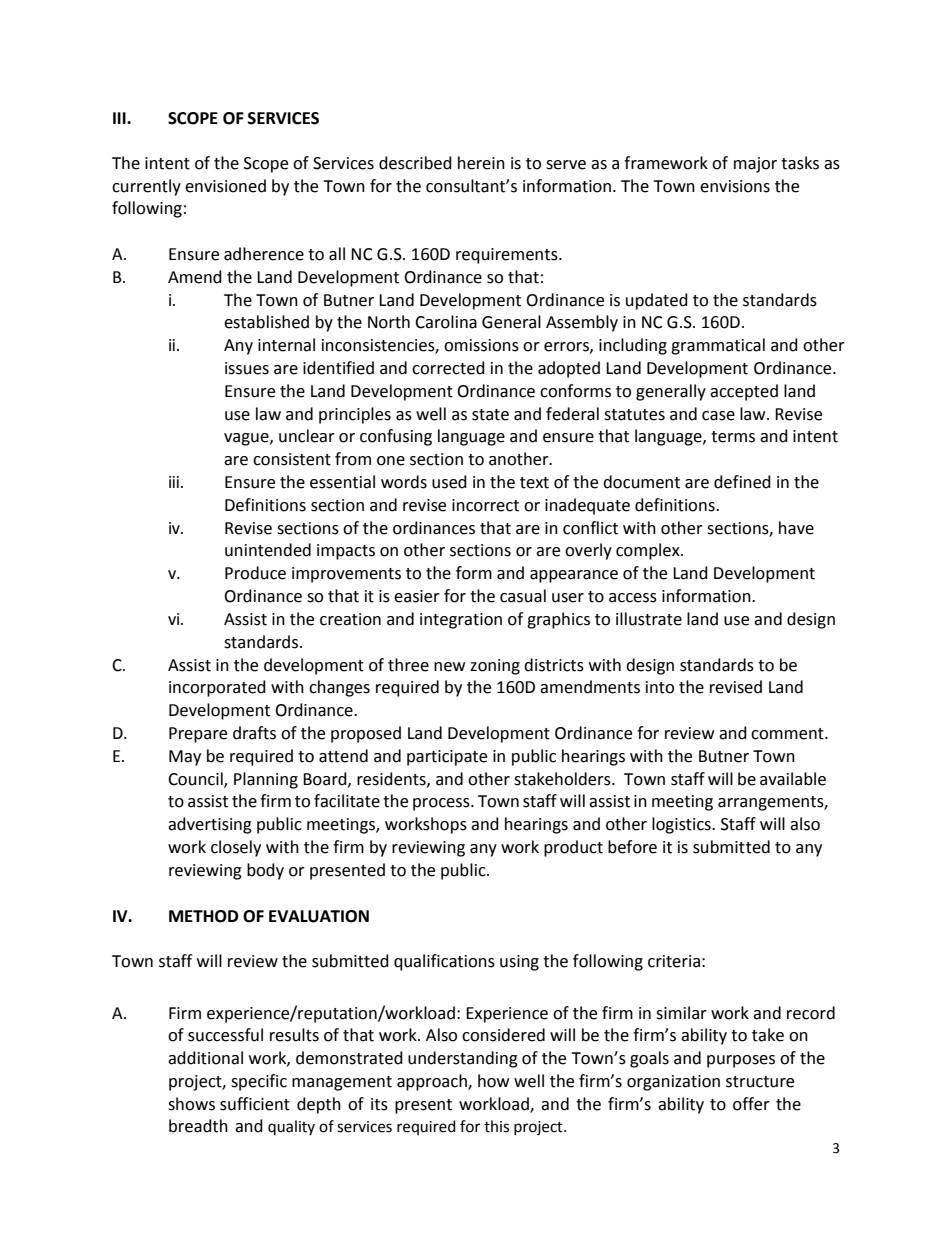  I want to click on process, so click(442, 804).
